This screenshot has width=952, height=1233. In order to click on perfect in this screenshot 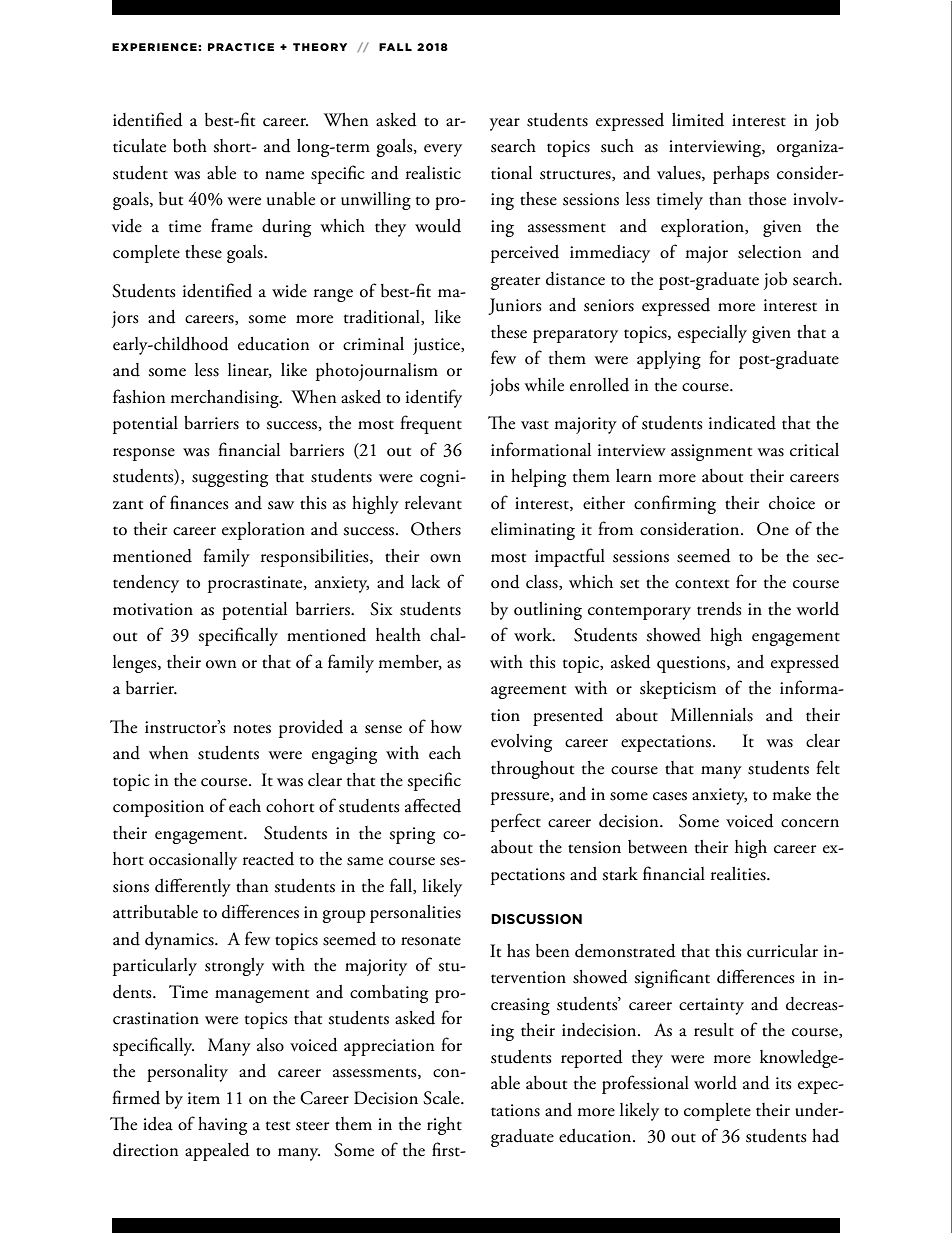, I will do `click(516, 822)`.
